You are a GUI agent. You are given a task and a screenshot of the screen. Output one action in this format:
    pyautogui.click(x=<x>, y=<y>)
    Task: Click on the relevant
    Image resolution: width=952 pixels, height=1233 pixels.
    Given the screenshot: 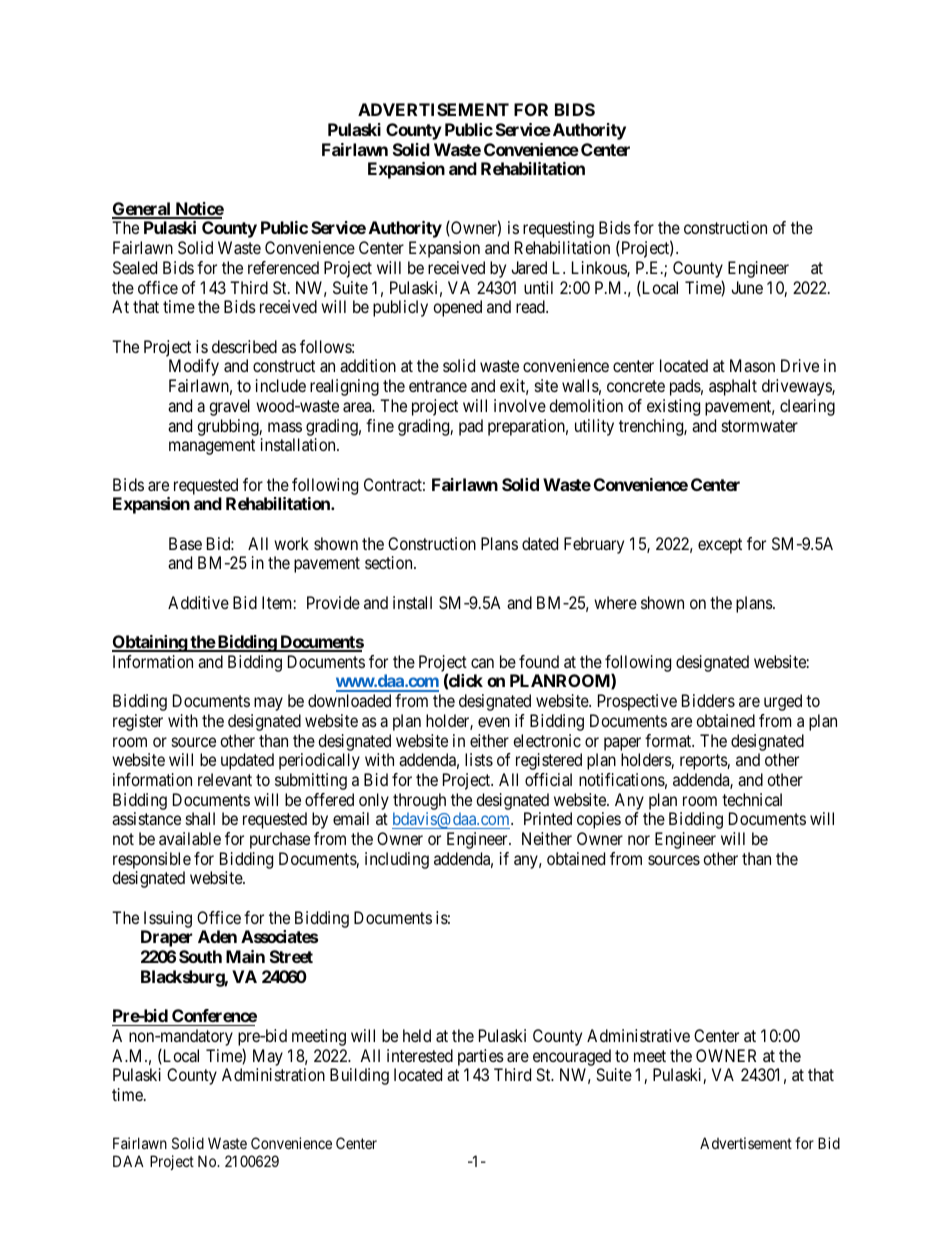 What is the action you would take?
    pyautogui.click(x=225, y=779)
